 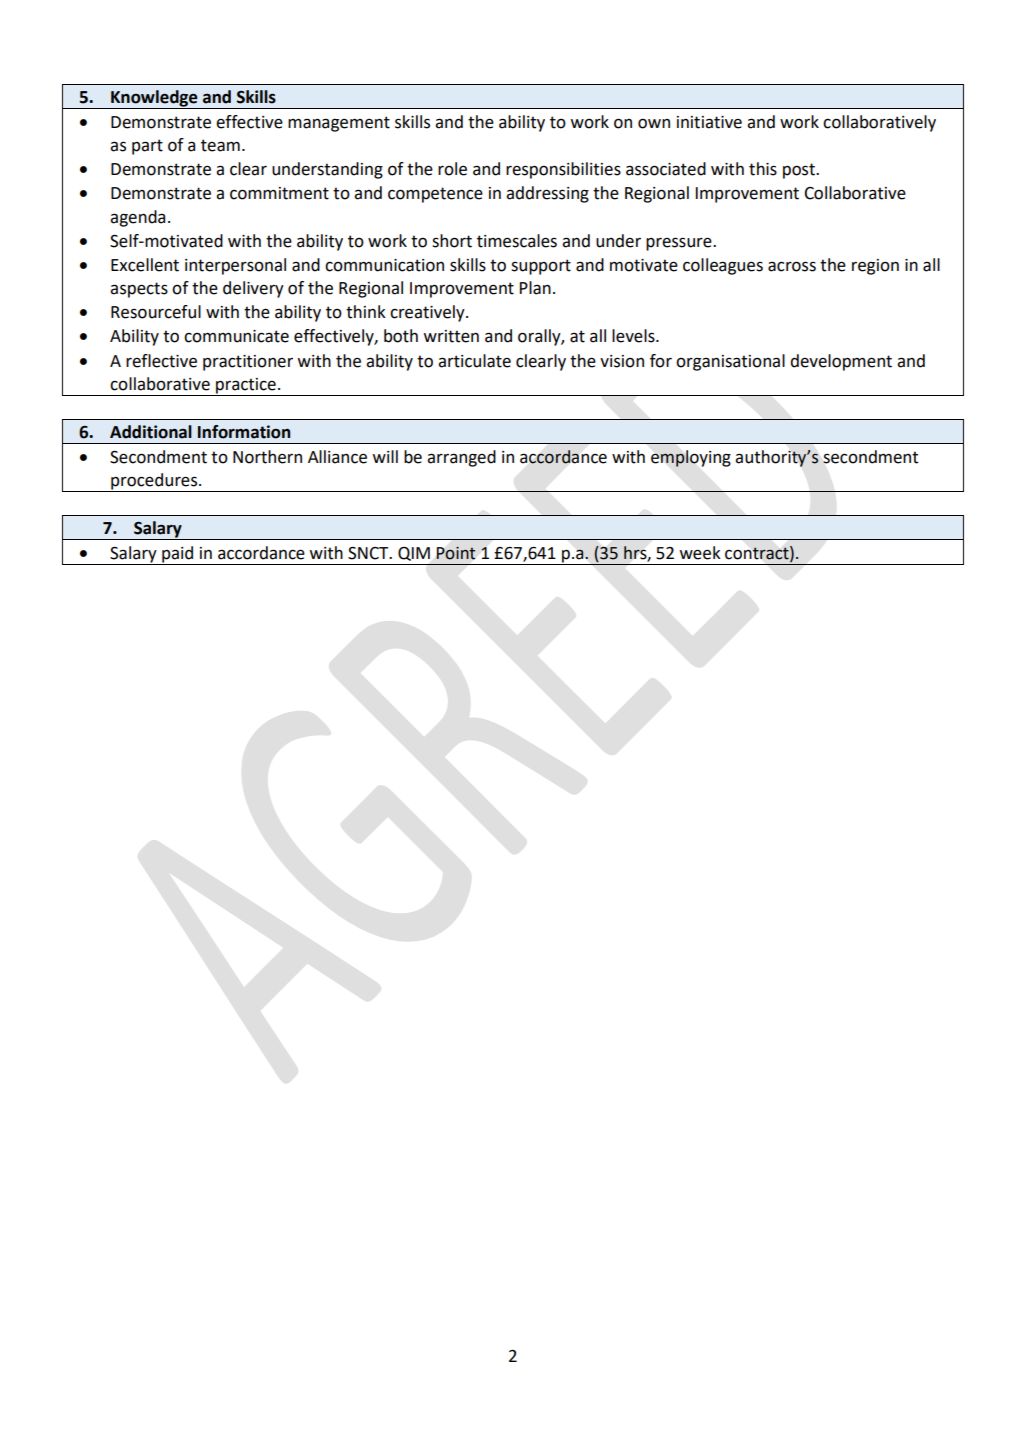 I want to click on articulate, so click(x=474, y=361).
